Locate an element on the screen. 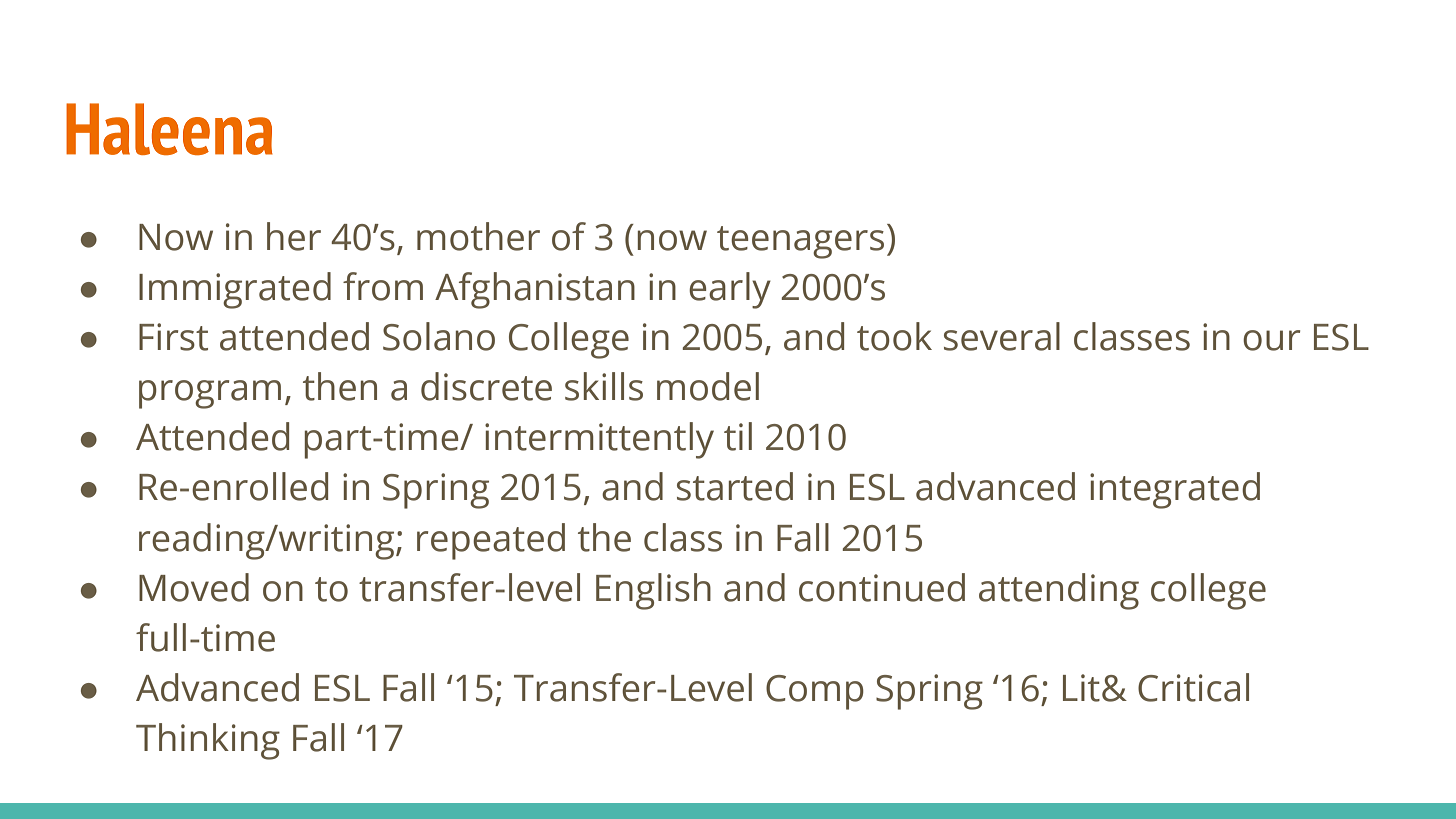  from is located at coordinates (383, 286).
